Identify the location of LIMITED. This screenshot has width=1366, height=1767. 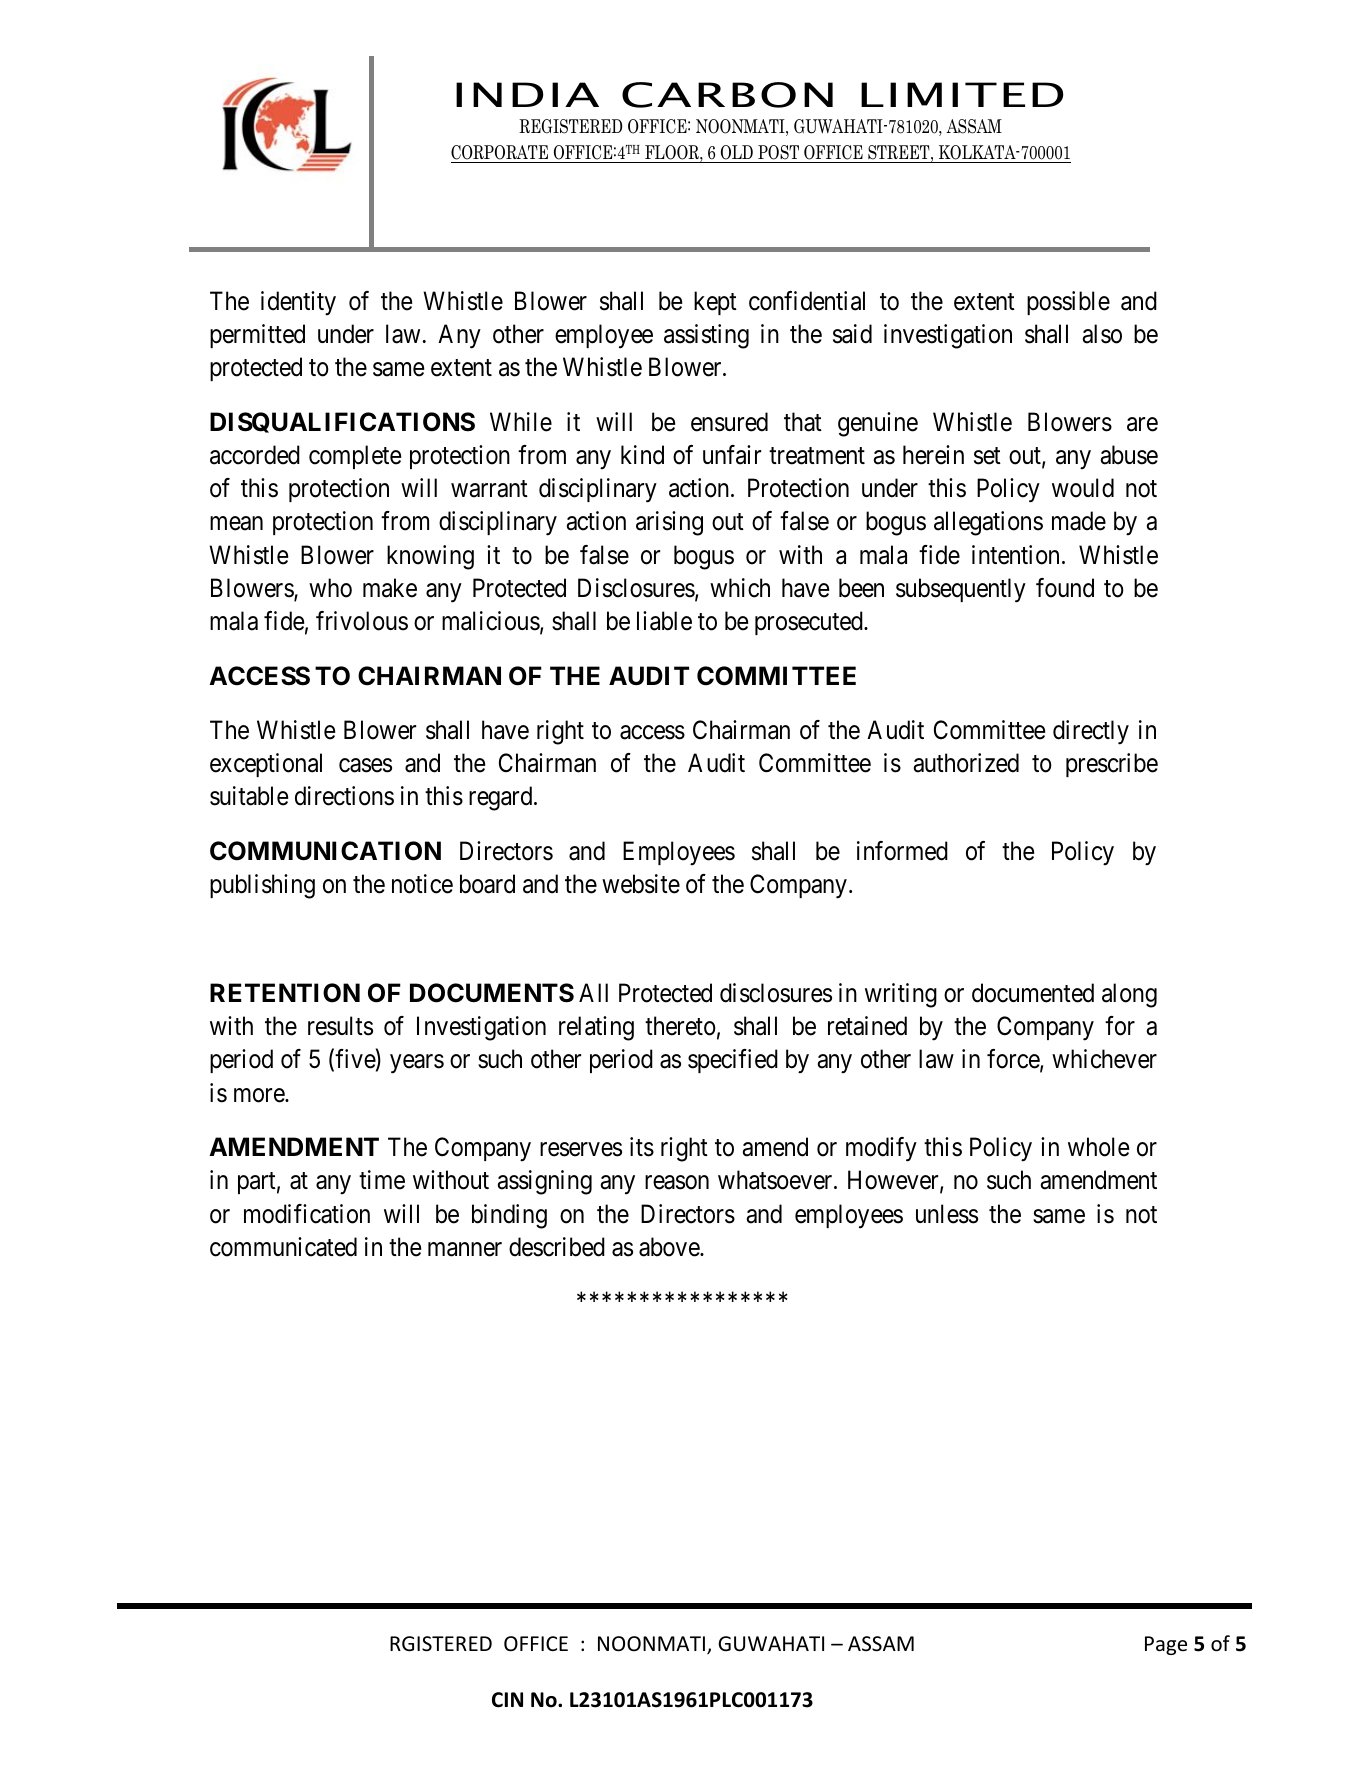
(962, 94).
